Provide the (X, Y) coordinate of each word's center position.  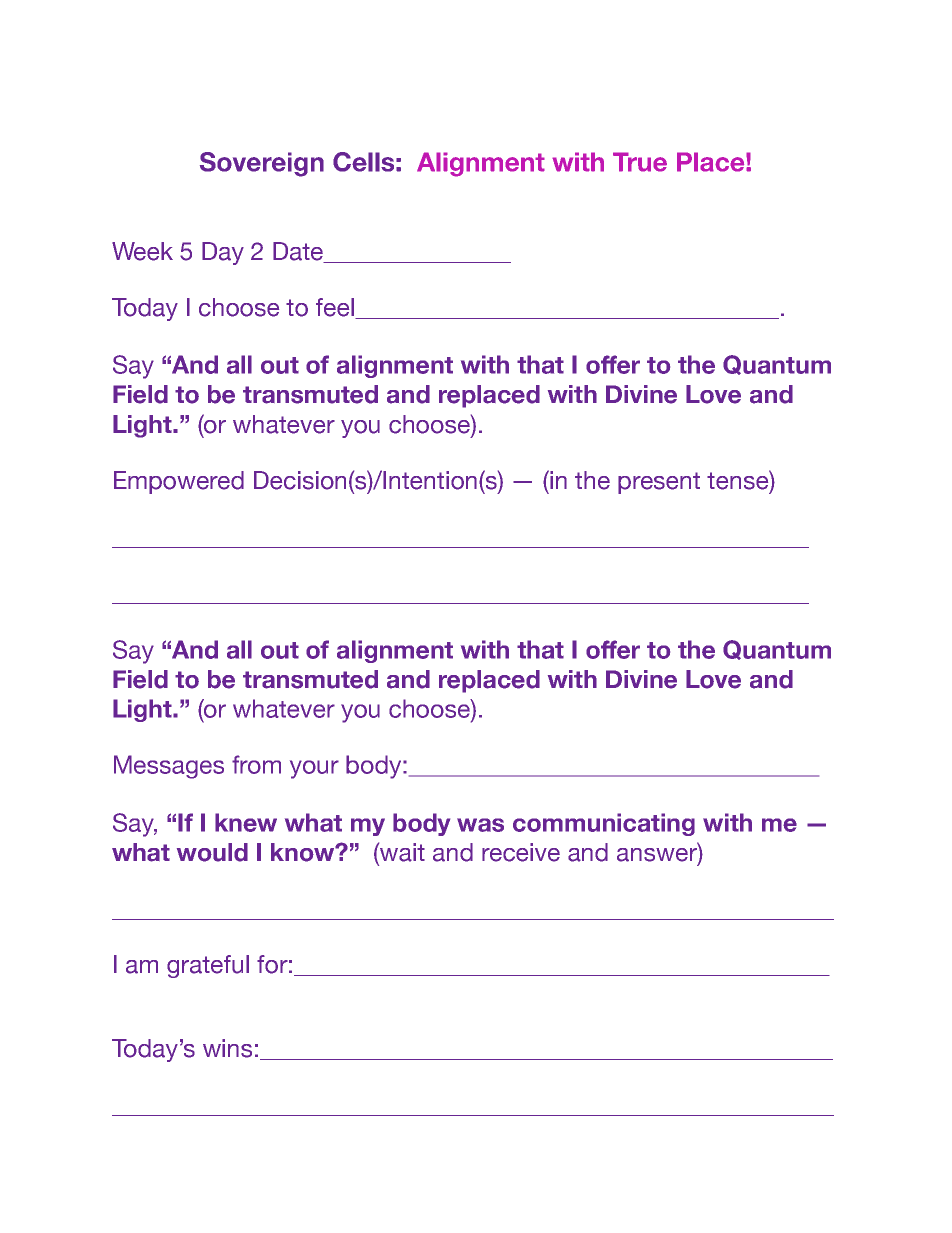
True (640, 162)
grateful (208, 966)
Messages (169, 767)
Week (142, 251)
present (659, 483)
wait (401, 852)
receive (521, 852)
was (480, 825)
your (314, 769)
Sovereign (262, 164)
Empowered (179, 482)
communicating (604, 824)
